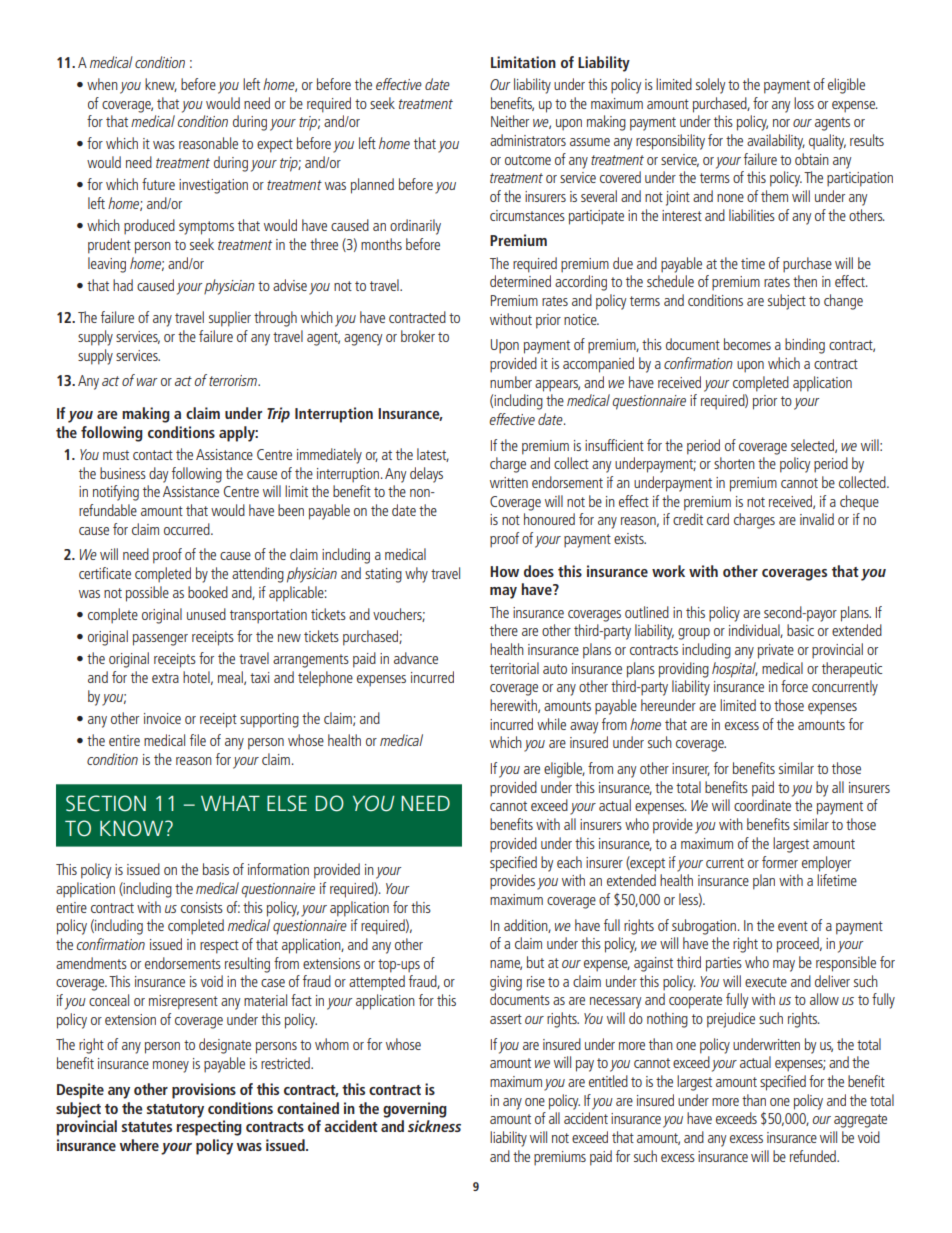  What do you see at coordinates (510, 121) in the screenshot?
I see `Neither` at bounding box center [510, 121].
